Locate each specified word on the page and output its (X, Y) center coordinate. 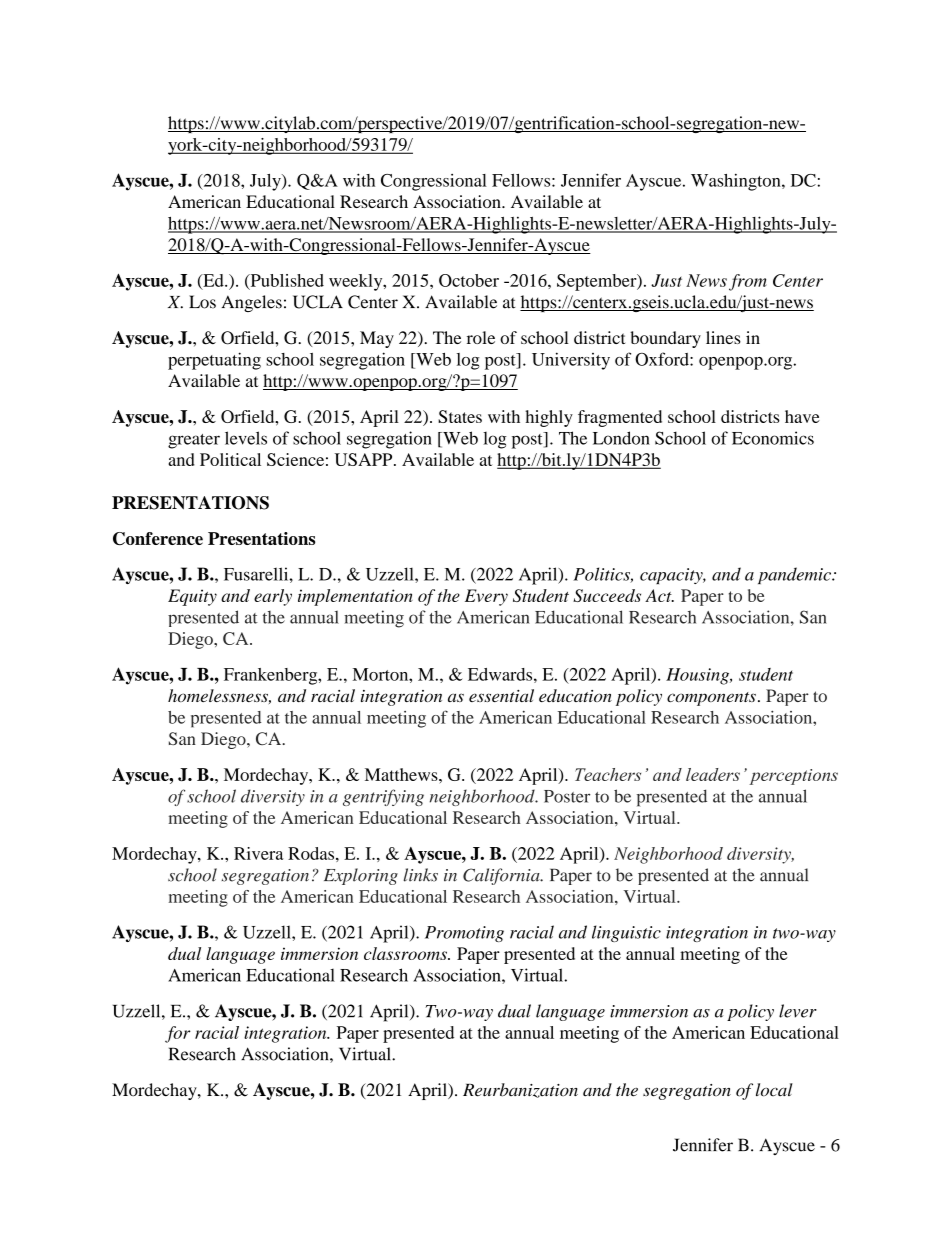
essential (501, 695)
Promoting (464, 934)
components (711, 699)
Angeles (252, 303)
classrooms (406, 953)
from (748, 282)
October (469, 280)
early (273, 597)
